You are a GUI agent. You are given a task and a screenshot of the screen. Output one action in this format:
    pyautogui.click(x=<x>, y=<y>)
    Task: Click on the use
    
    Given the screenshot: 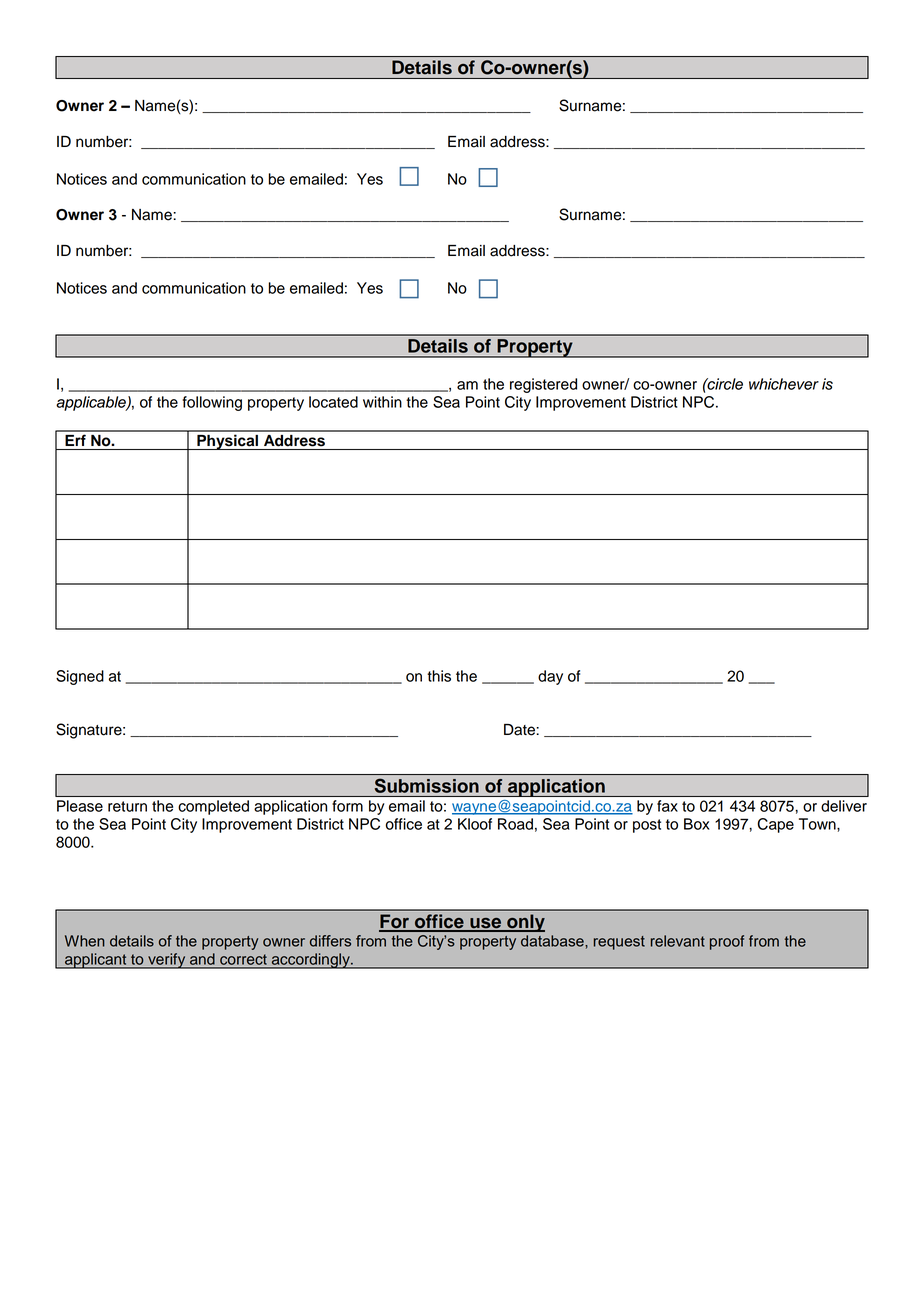 What is the action you would take?
    pyautogui.click(x=485, y=924)
